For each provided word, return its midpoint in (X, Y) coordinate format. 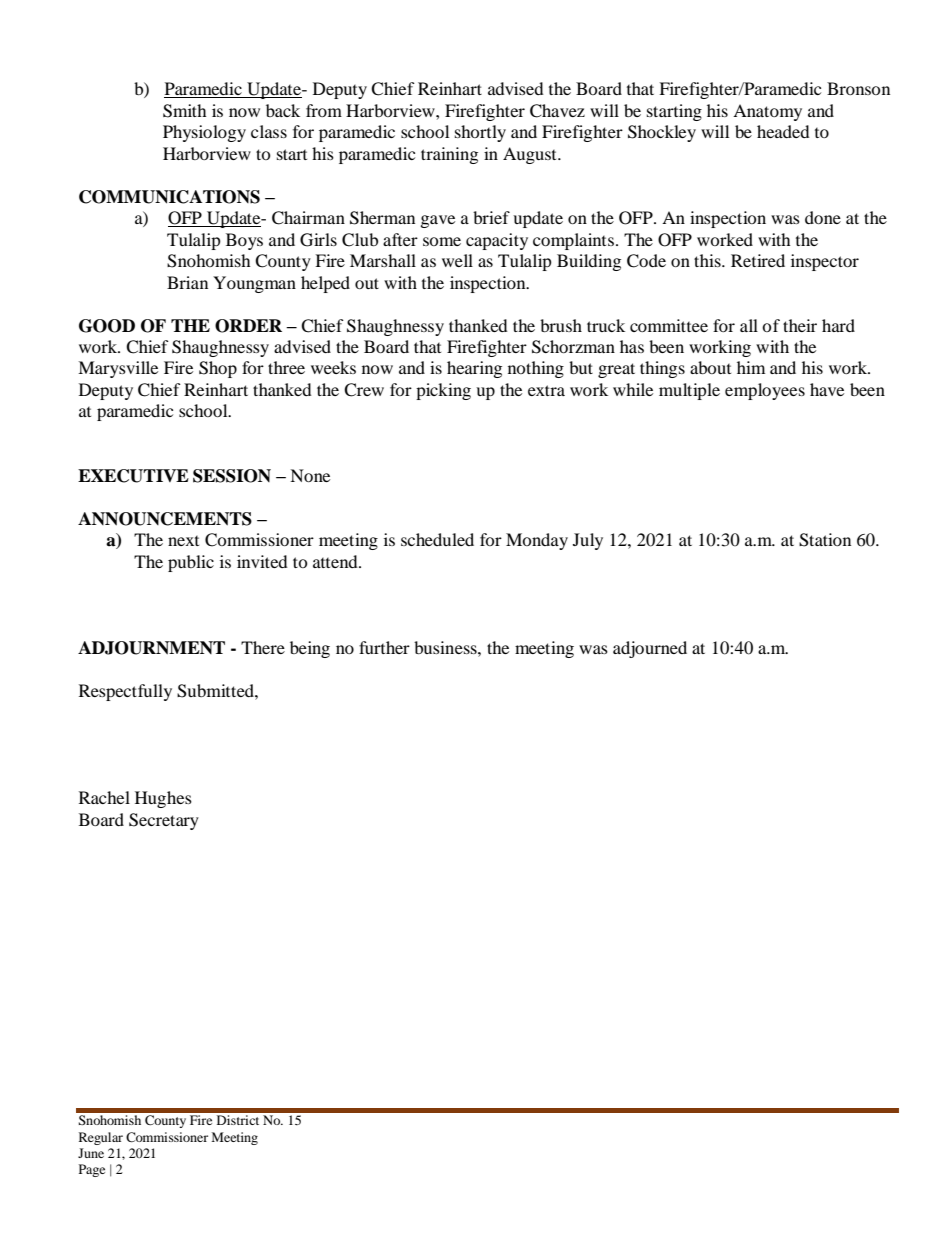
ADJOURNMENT (151, 648)
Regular (101, 1138)
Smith (185, 111)
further (384, 647)
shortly (480, 133)
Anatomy (767, 112)
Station (825, 540)
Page (92, 1170)
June (91, 1153)
